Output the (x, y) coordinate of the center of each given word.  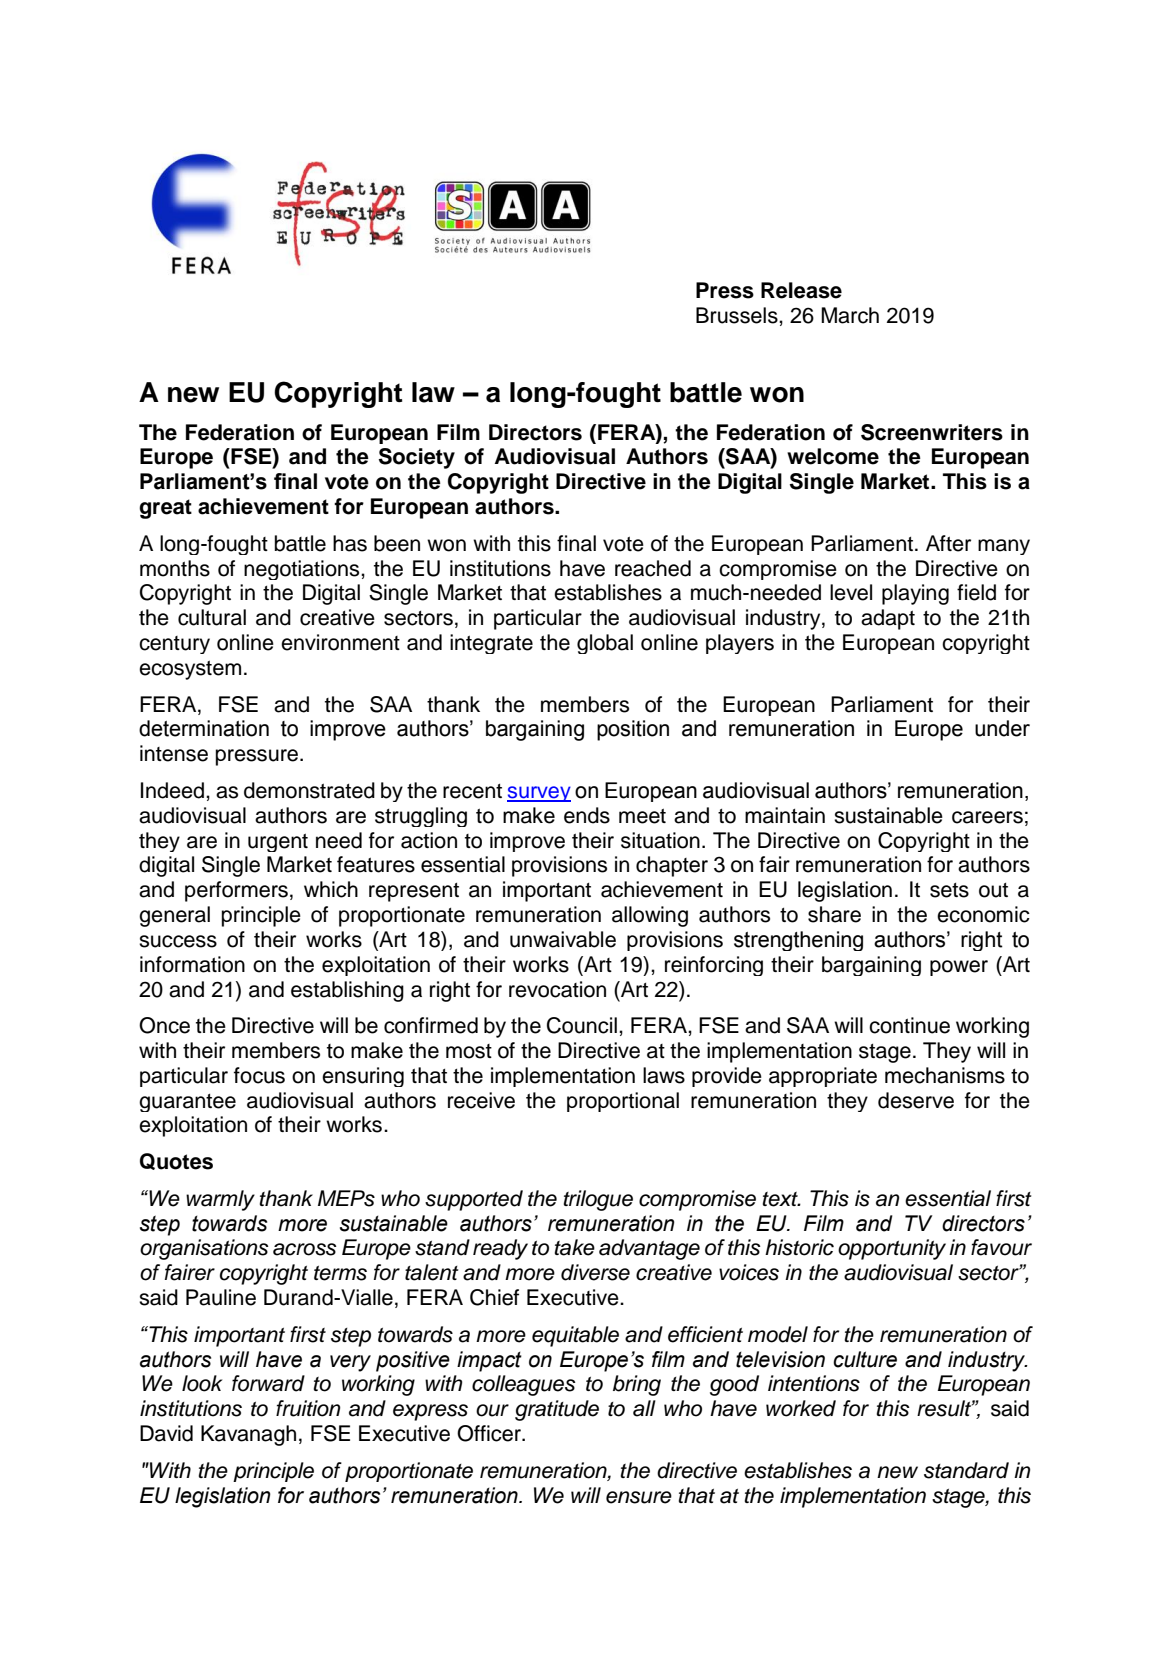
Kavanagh (248, 1435)
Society (417, 458)
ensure (639, 1497)
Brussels (738, 315)
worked (801, 1408)
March (850, 315)
